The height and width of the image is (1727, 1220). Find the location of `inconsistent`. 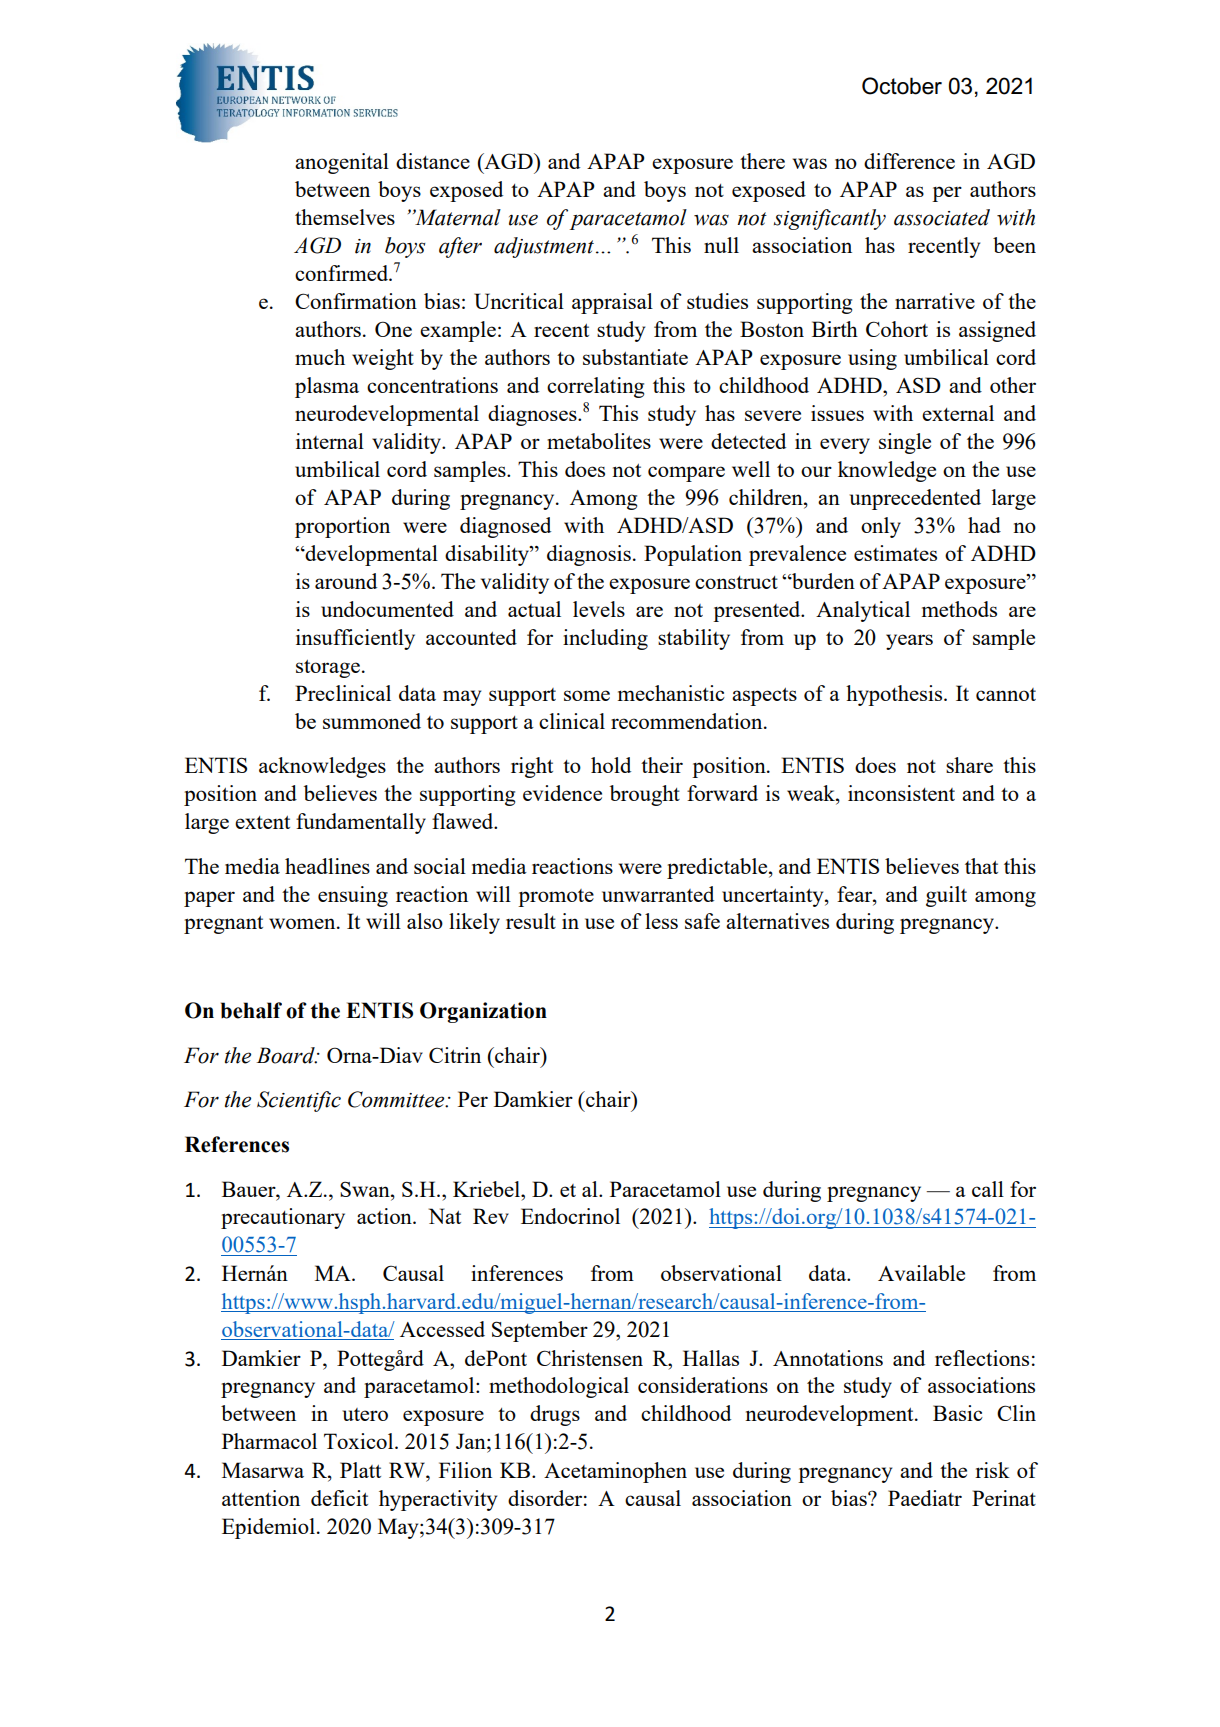

inconsistent is located at coordinates (901, 793).
